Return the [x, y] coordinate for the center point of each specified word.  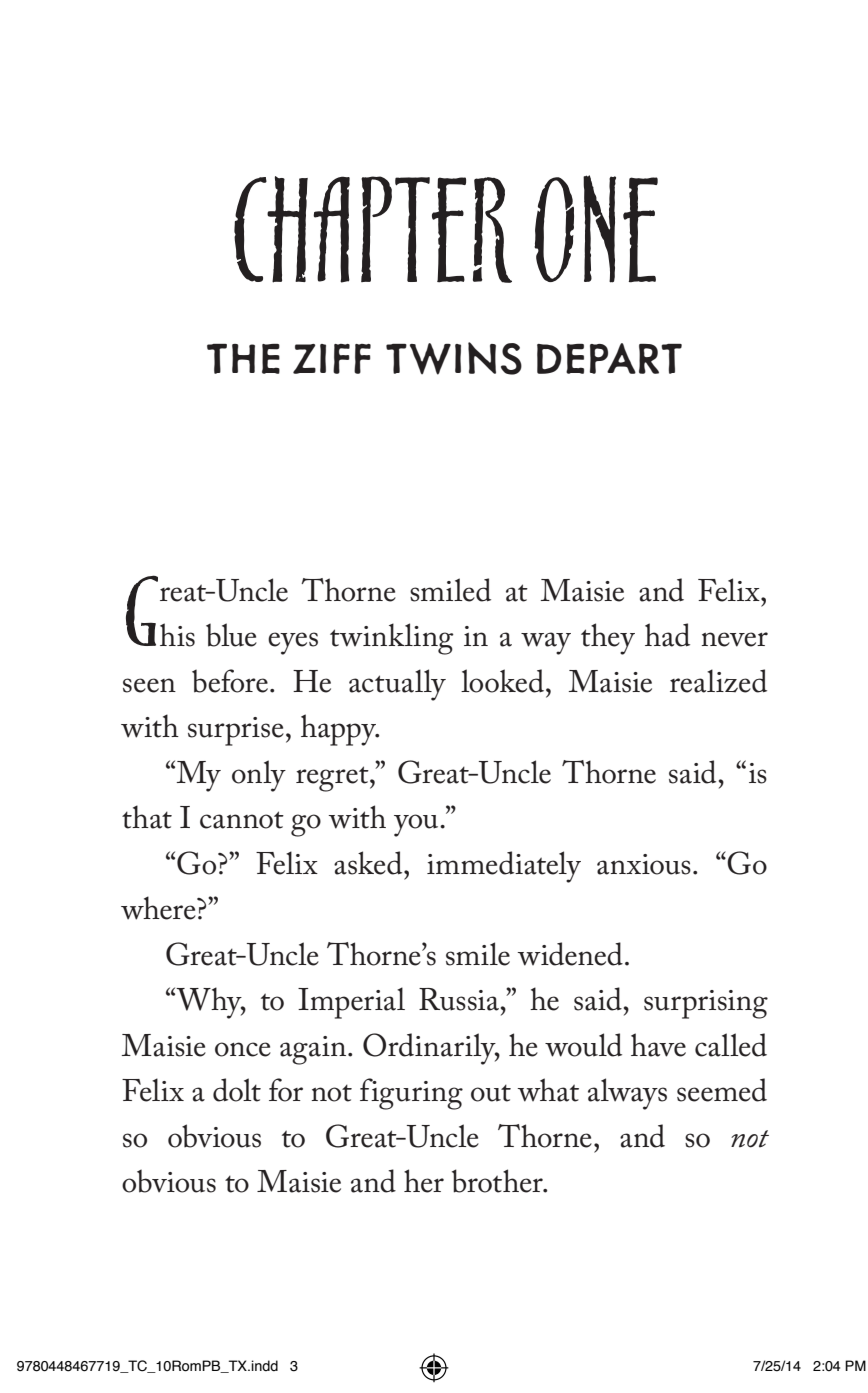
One [596, 229]
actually [397, 685]
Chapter [373, 229]
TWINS [454, 358]
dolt [237, 1090]
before [230, 681]
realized [718, 681]
